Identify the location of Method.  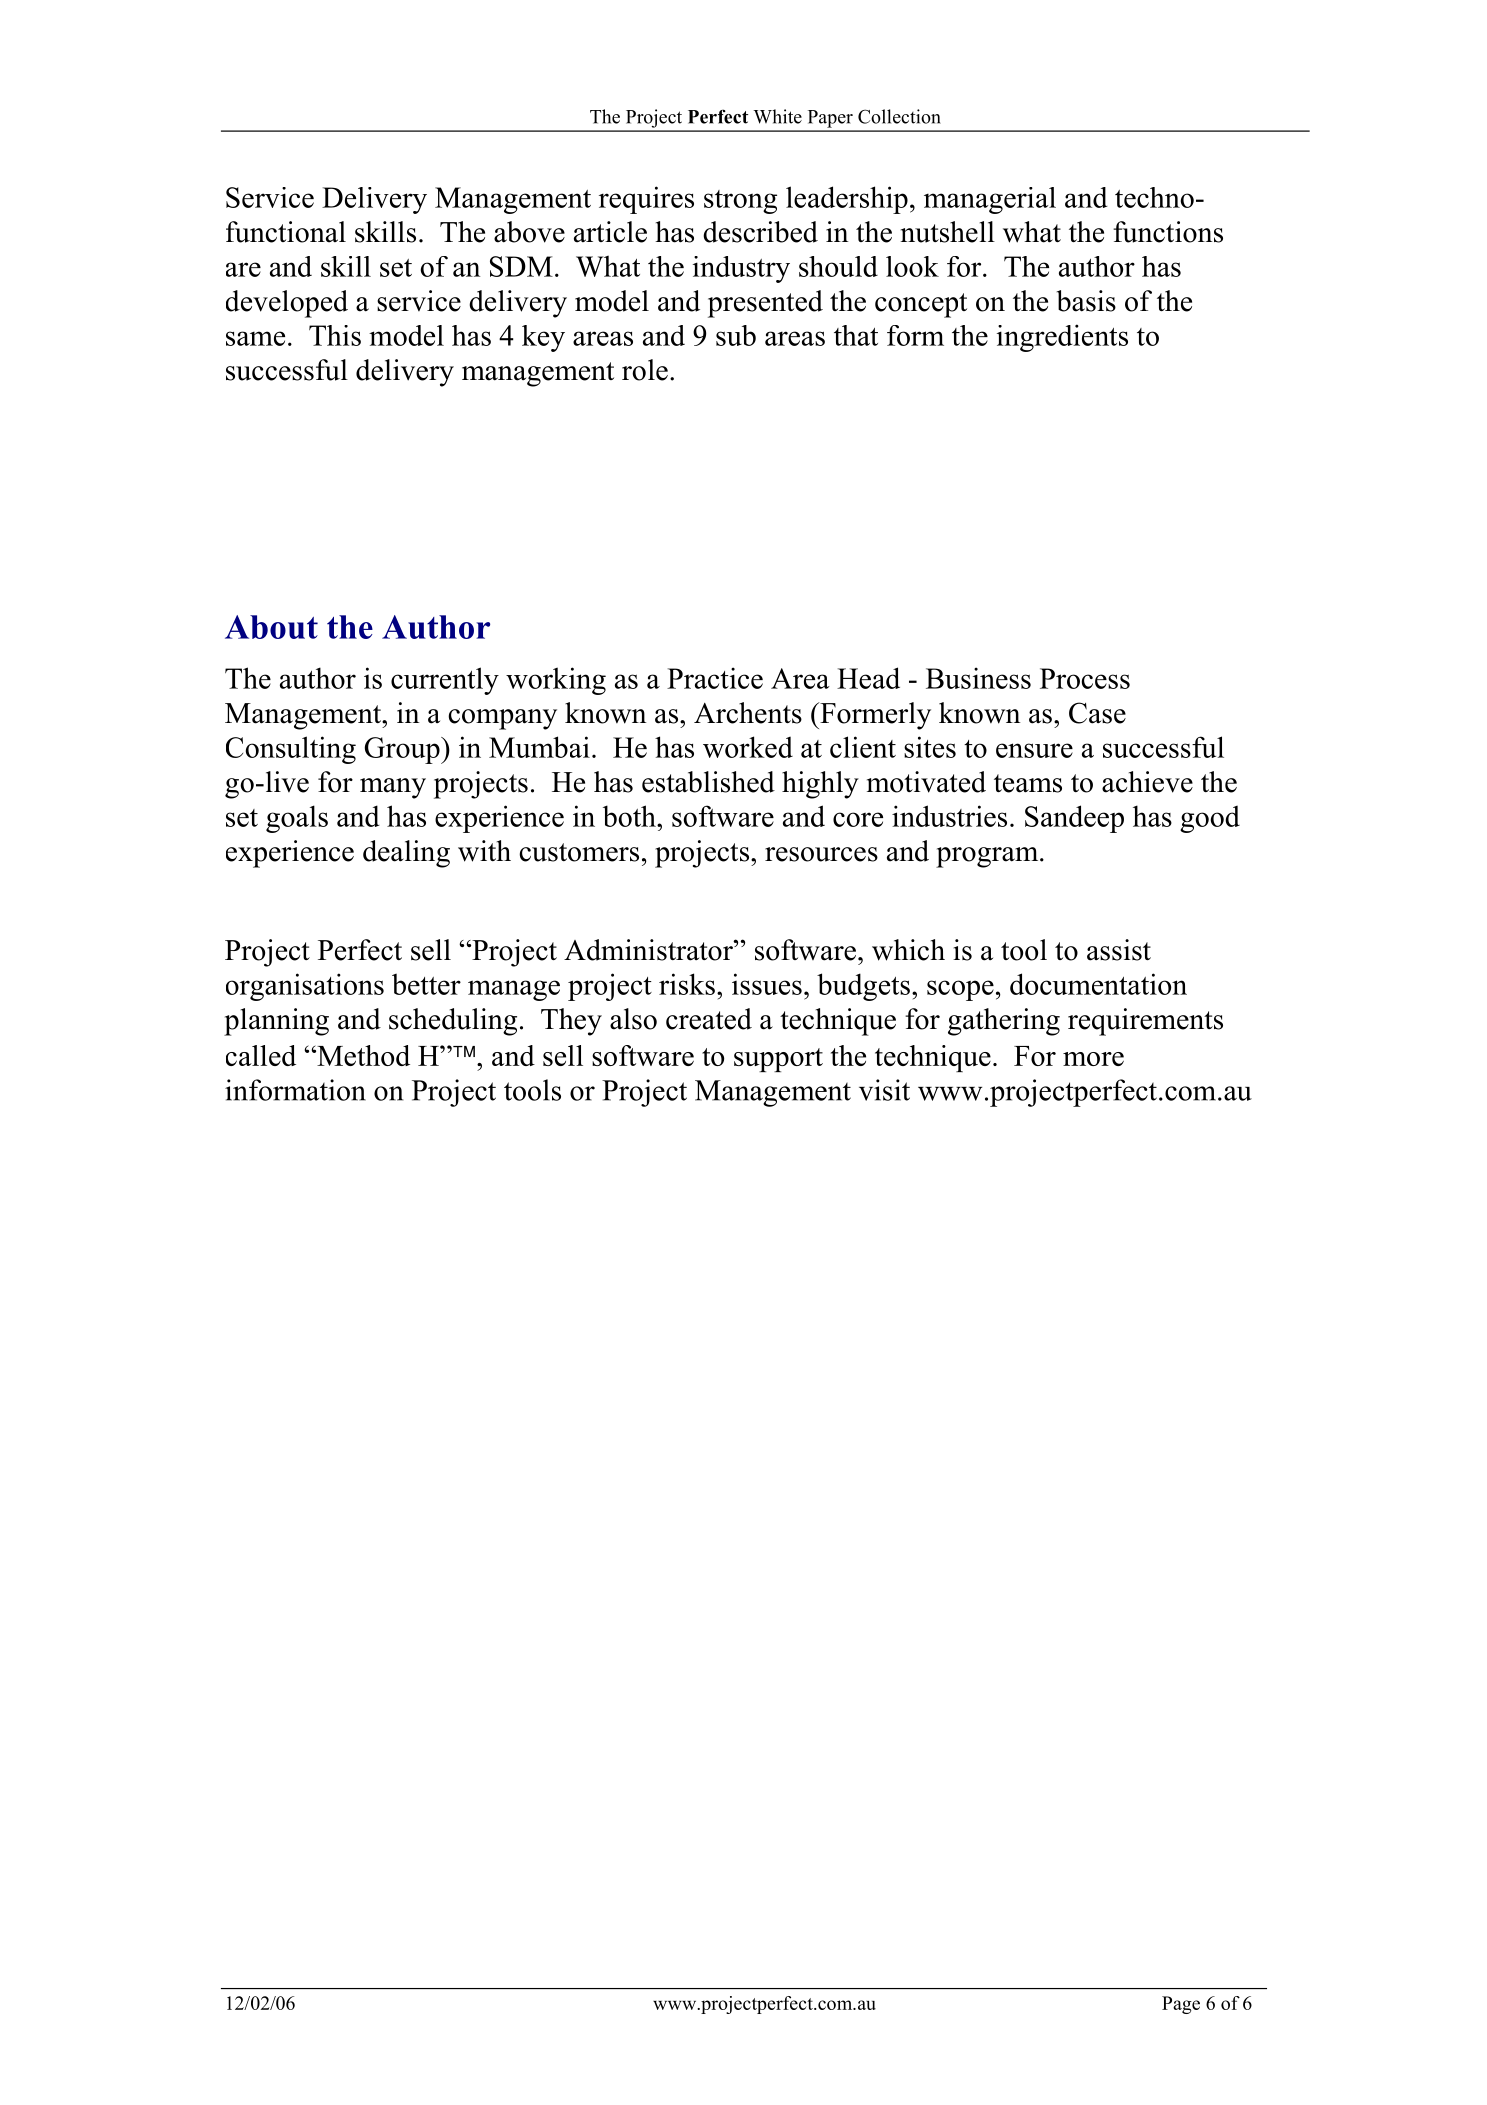
(362, 1055).
